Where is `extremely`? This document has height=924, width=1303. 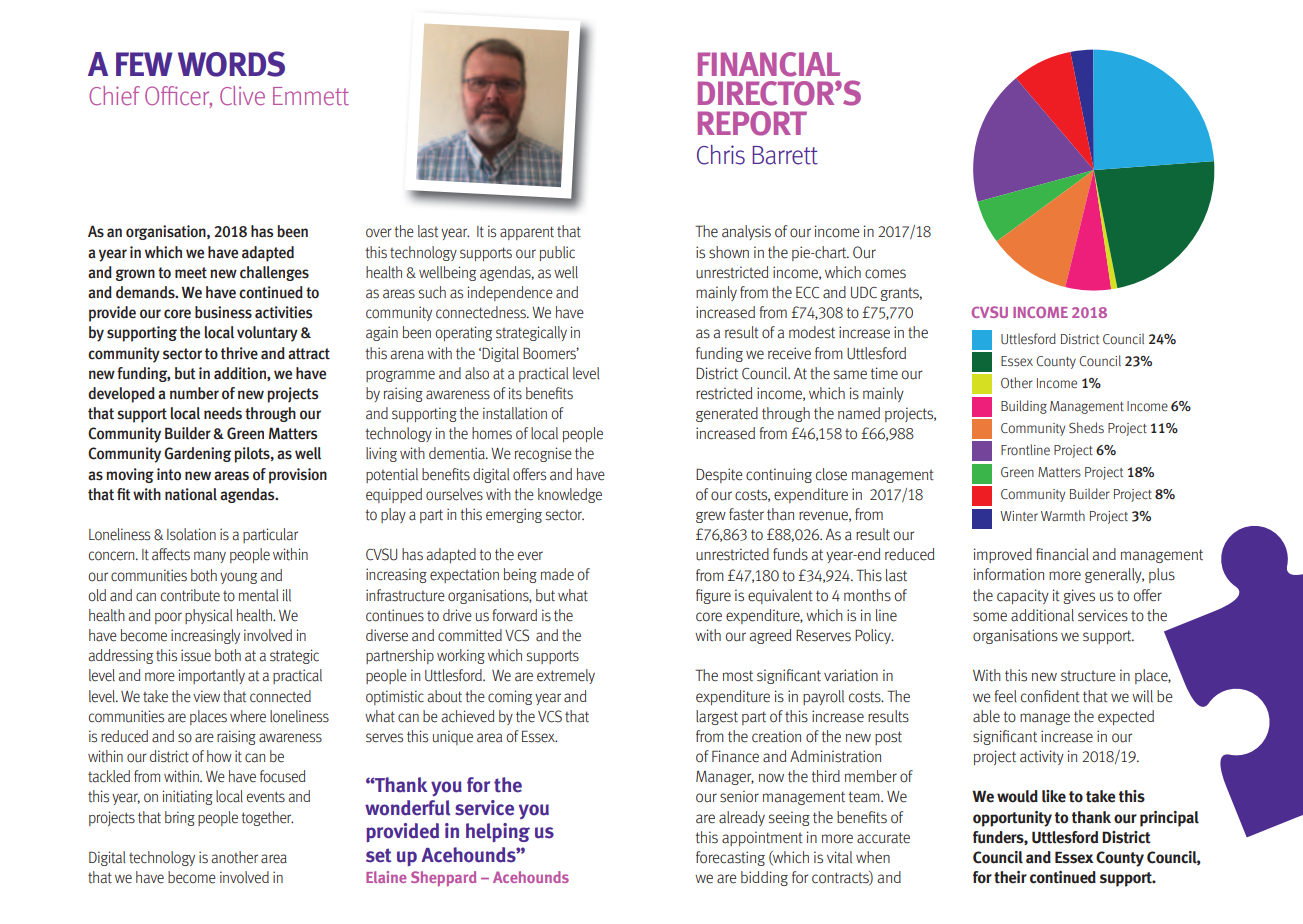
extremely is located at coordinates (566, 676).
